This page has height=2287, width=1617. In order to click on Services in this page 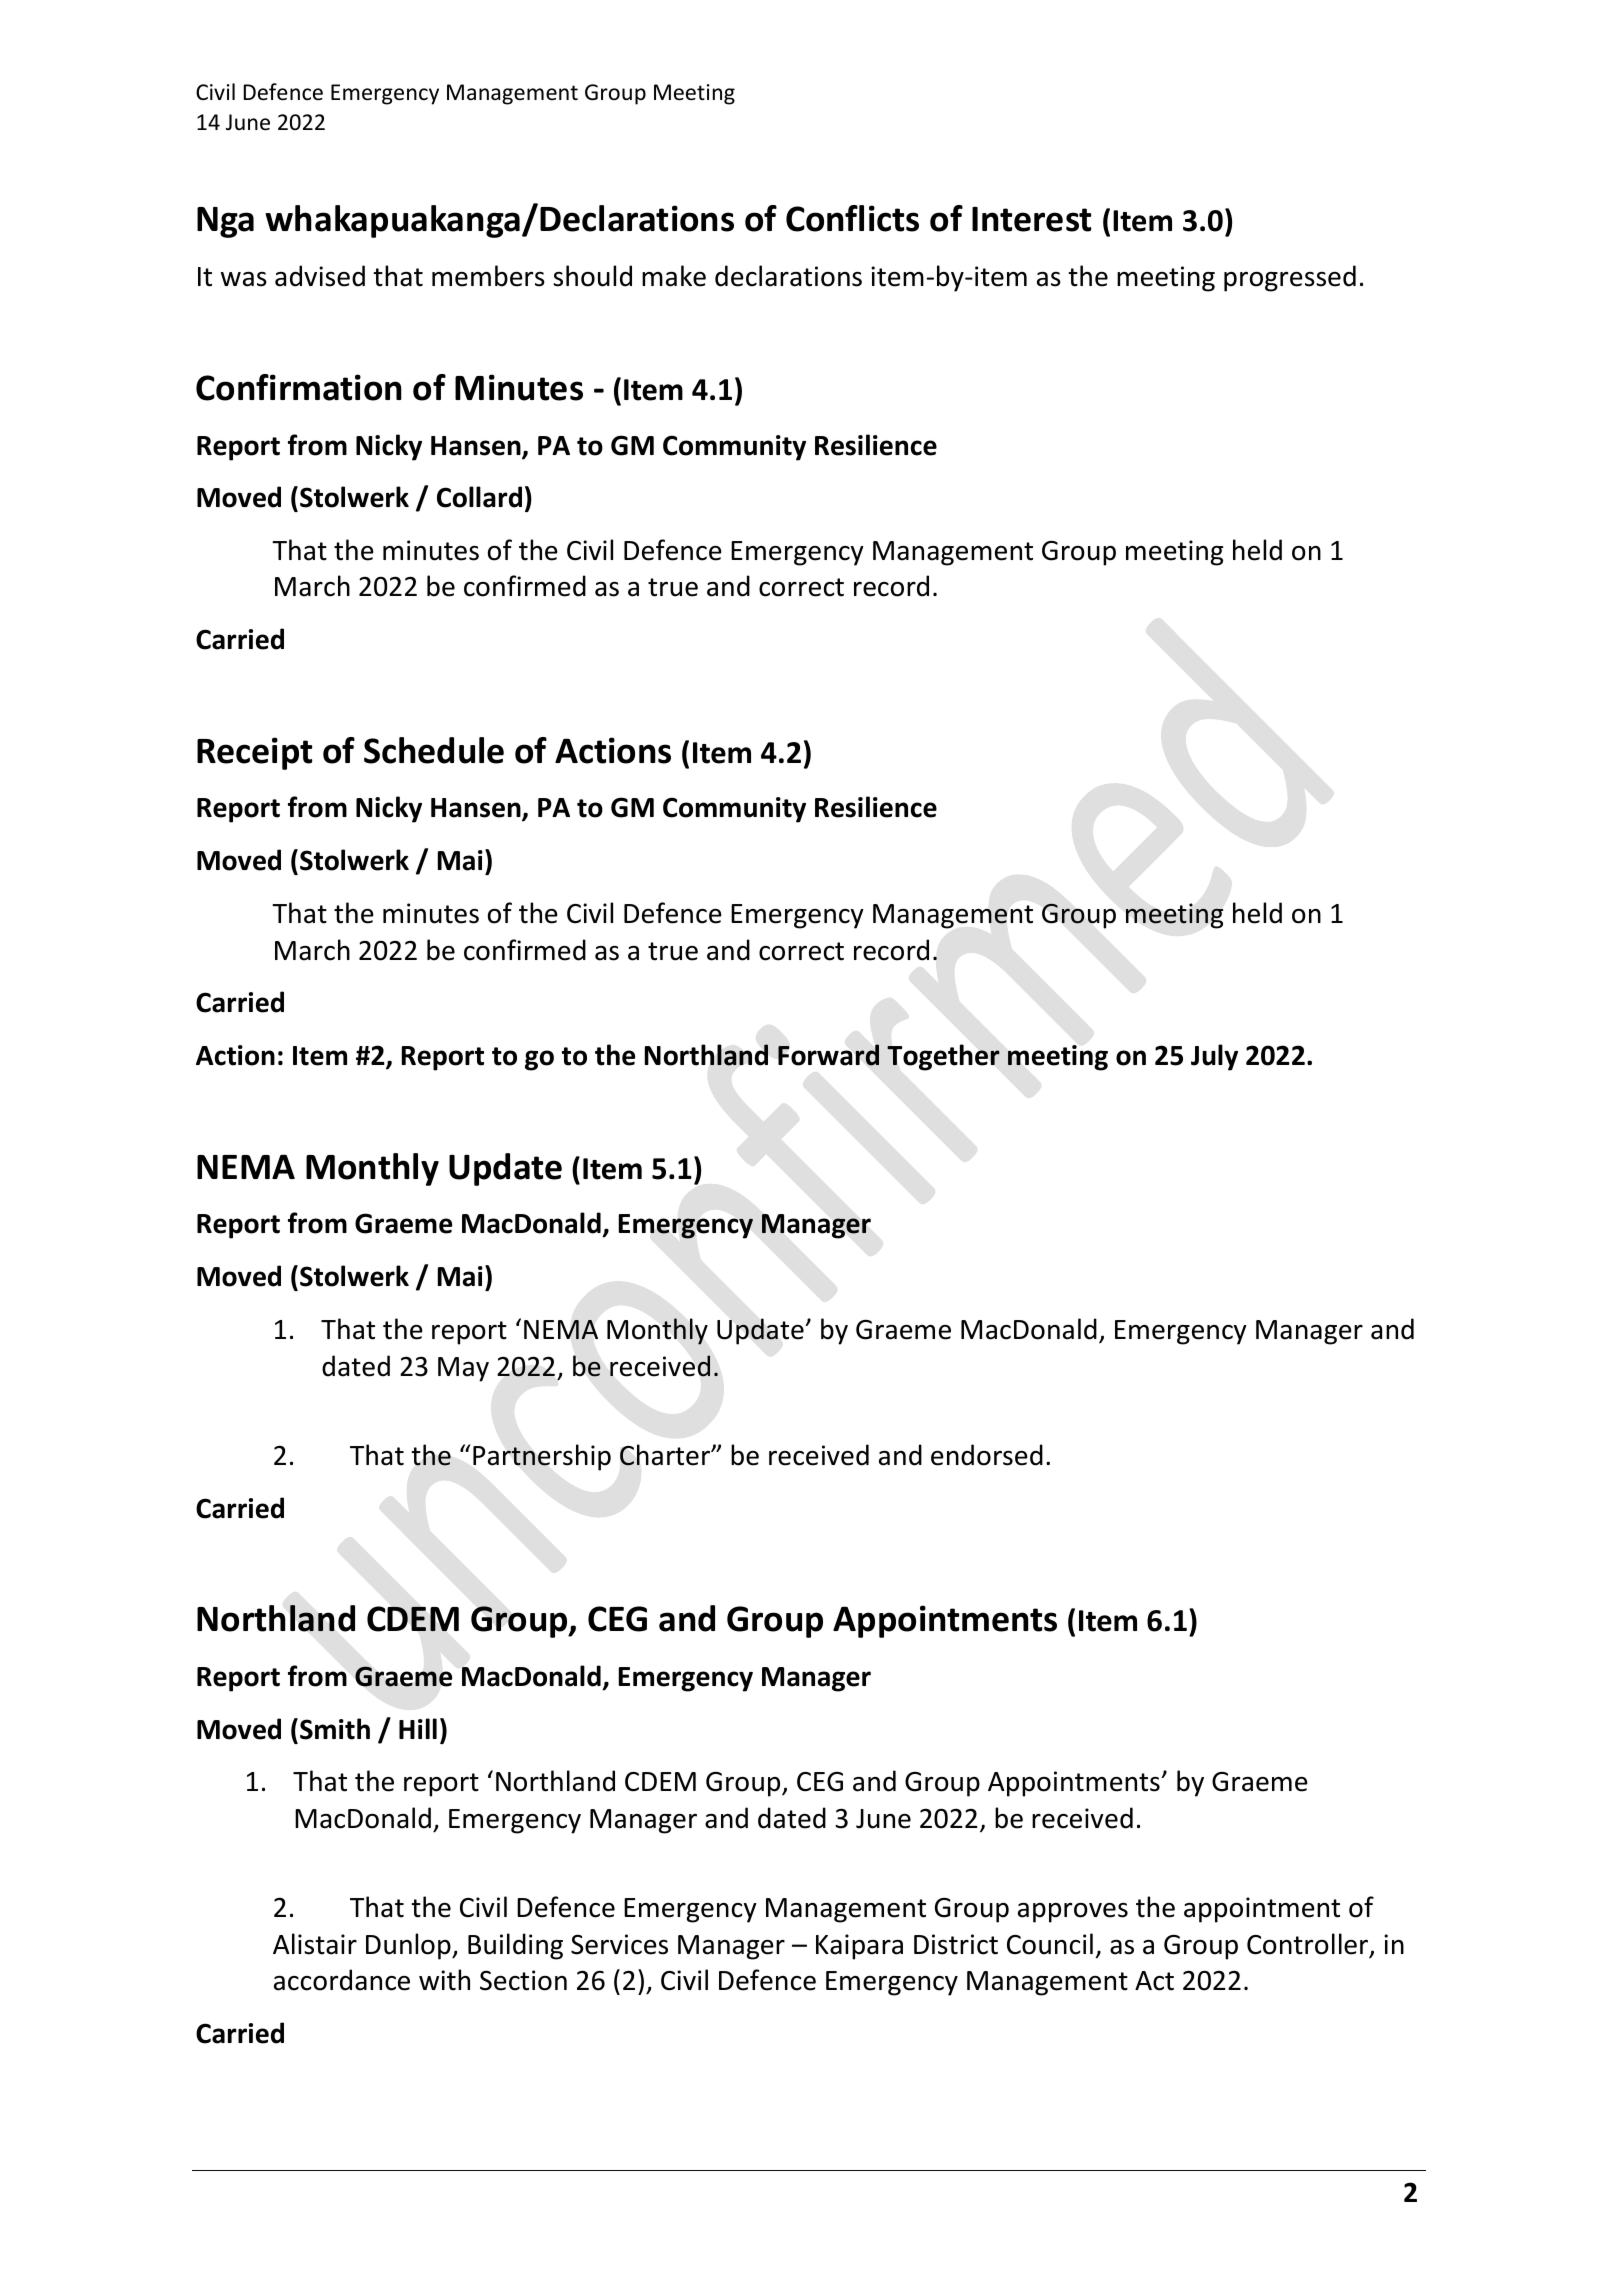, I will do `click(619, 1944)`.
